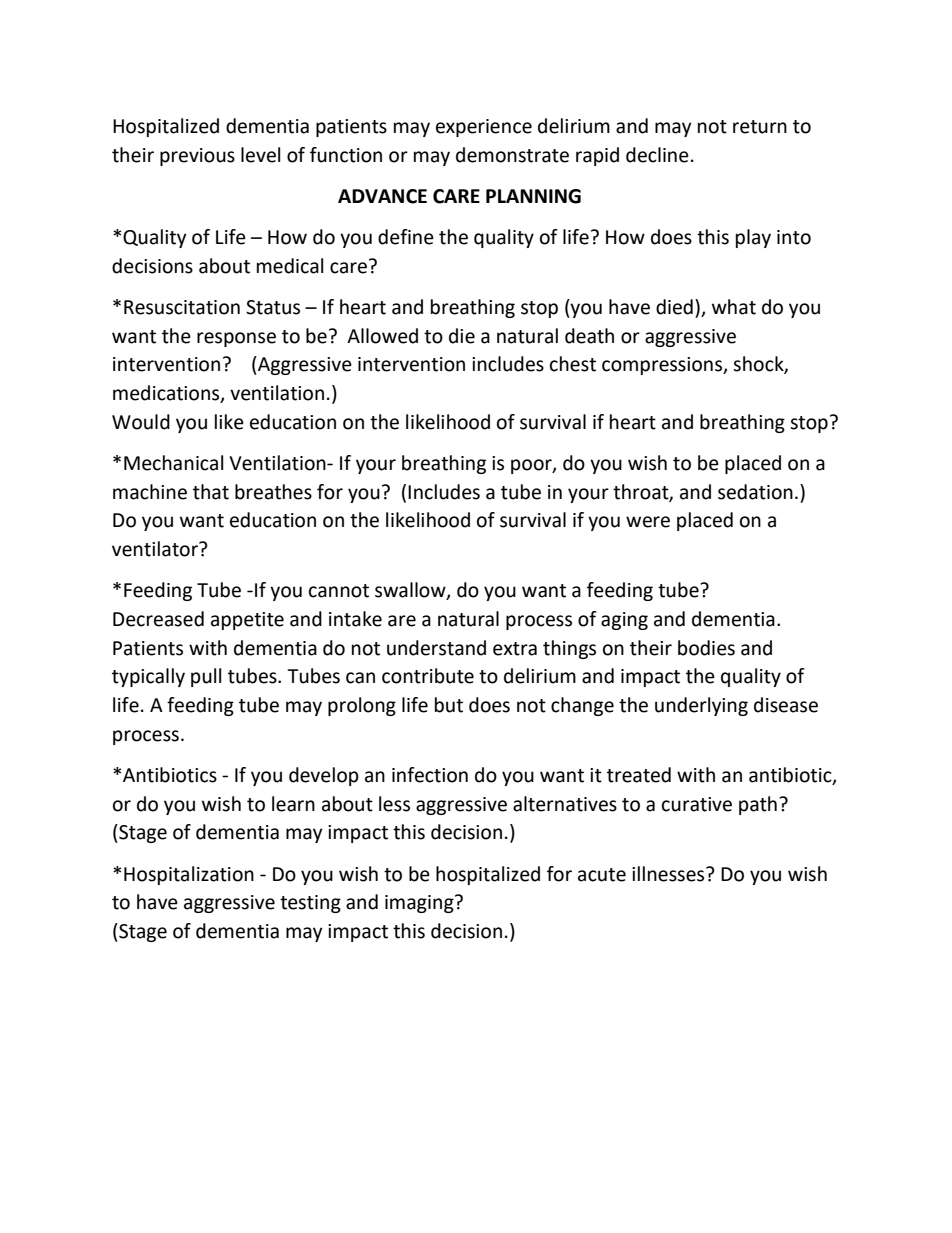 The width and height of the screenshot is (952, 1233). I want to click on chest, so click(573, 364).
